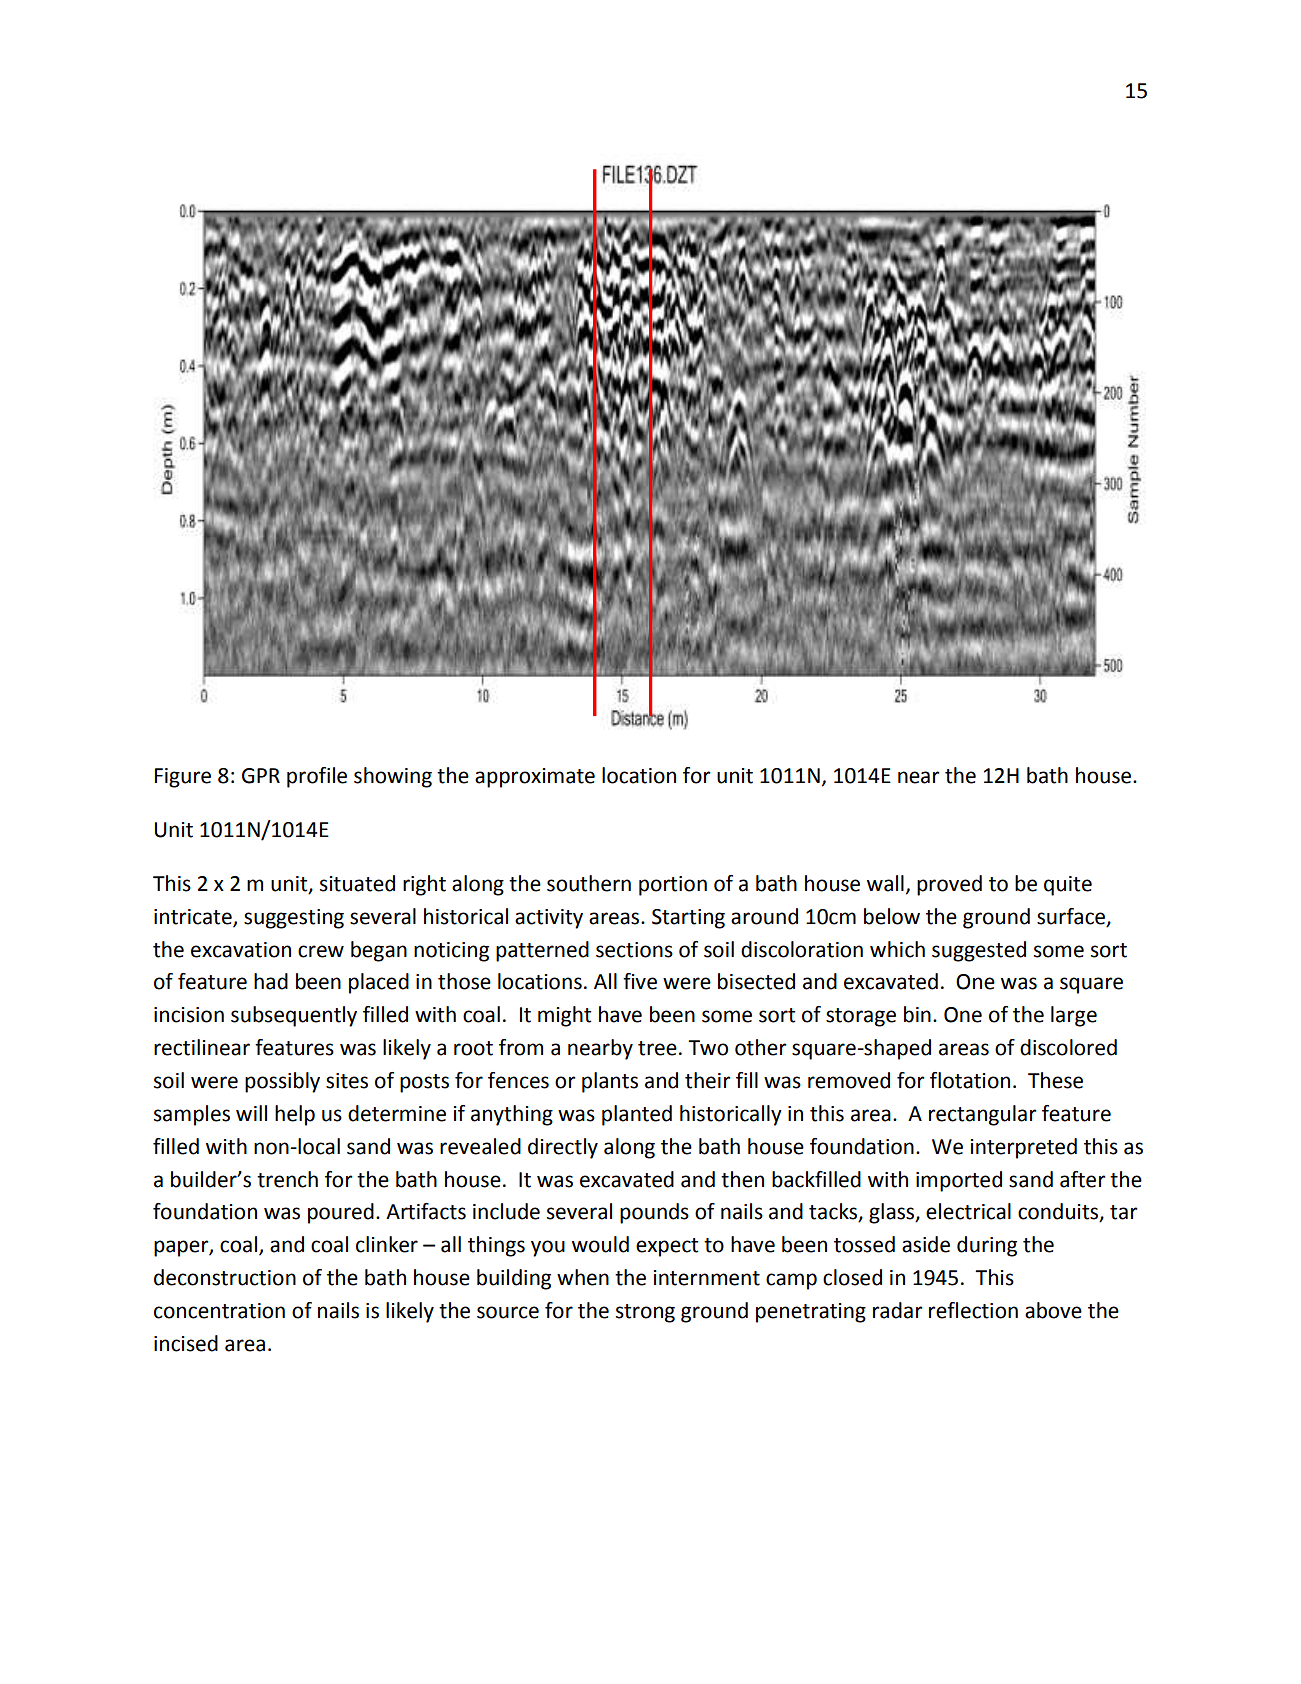 The image size is (1301, 1684). What do you see at coordinates (219, 1311) in the page?
I see `concentration` at bounding box center [219, 1311].
